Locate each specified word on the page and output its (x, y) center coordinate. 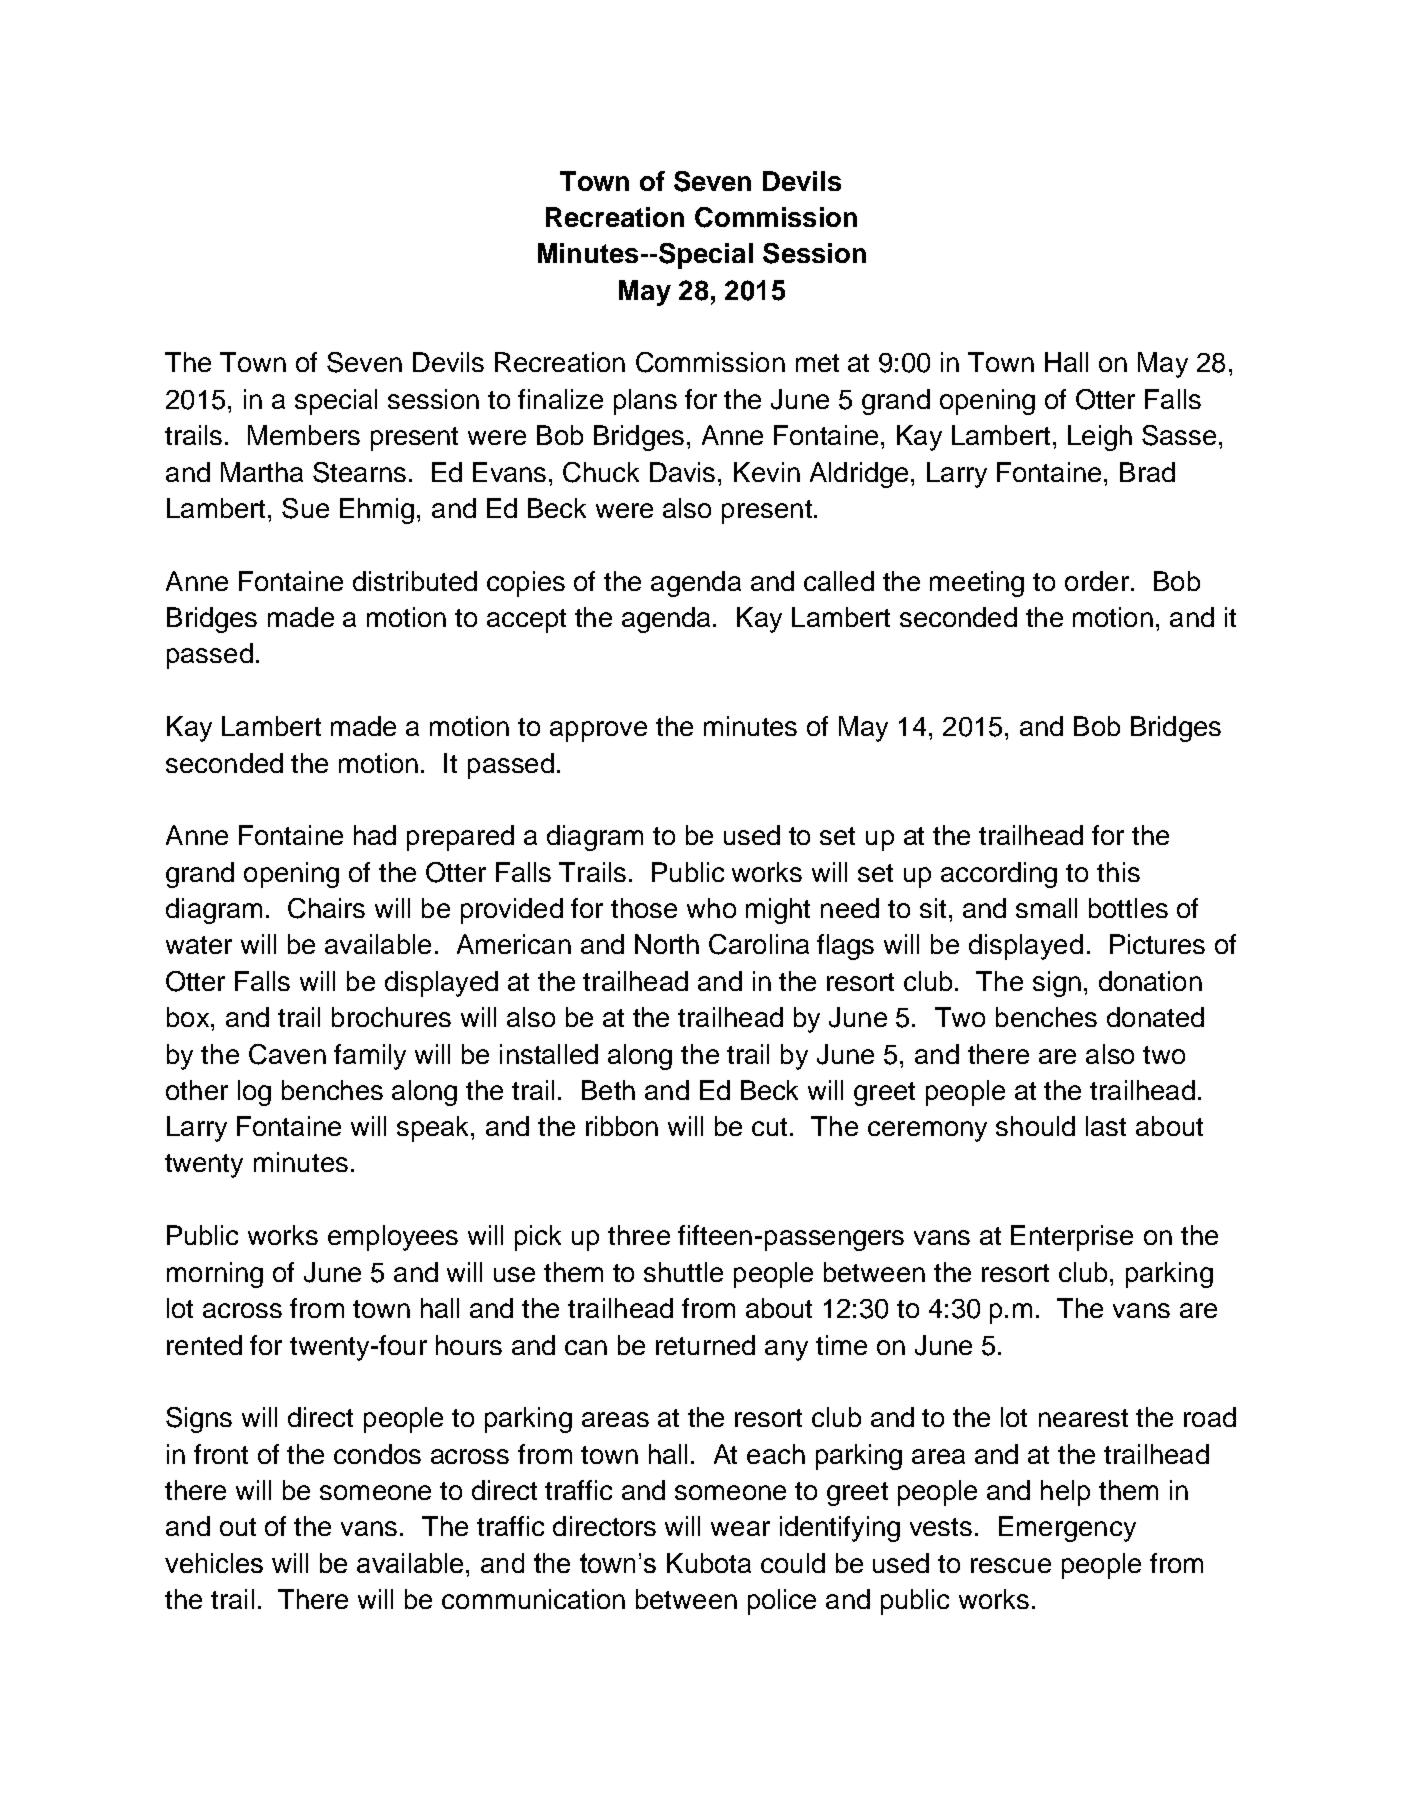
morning (215, 1275)
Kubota (709, 1563)
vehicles (214, 1563)
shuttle (683, 1272)
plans (645, 402)
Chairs (326, 908)
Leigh (1100, 438)
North (667, 944)
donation (1150, 981)
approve (598, 731)
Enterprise (1072, 1238)
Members (304, 435)
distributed (415, 581)
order (1097, 581)
